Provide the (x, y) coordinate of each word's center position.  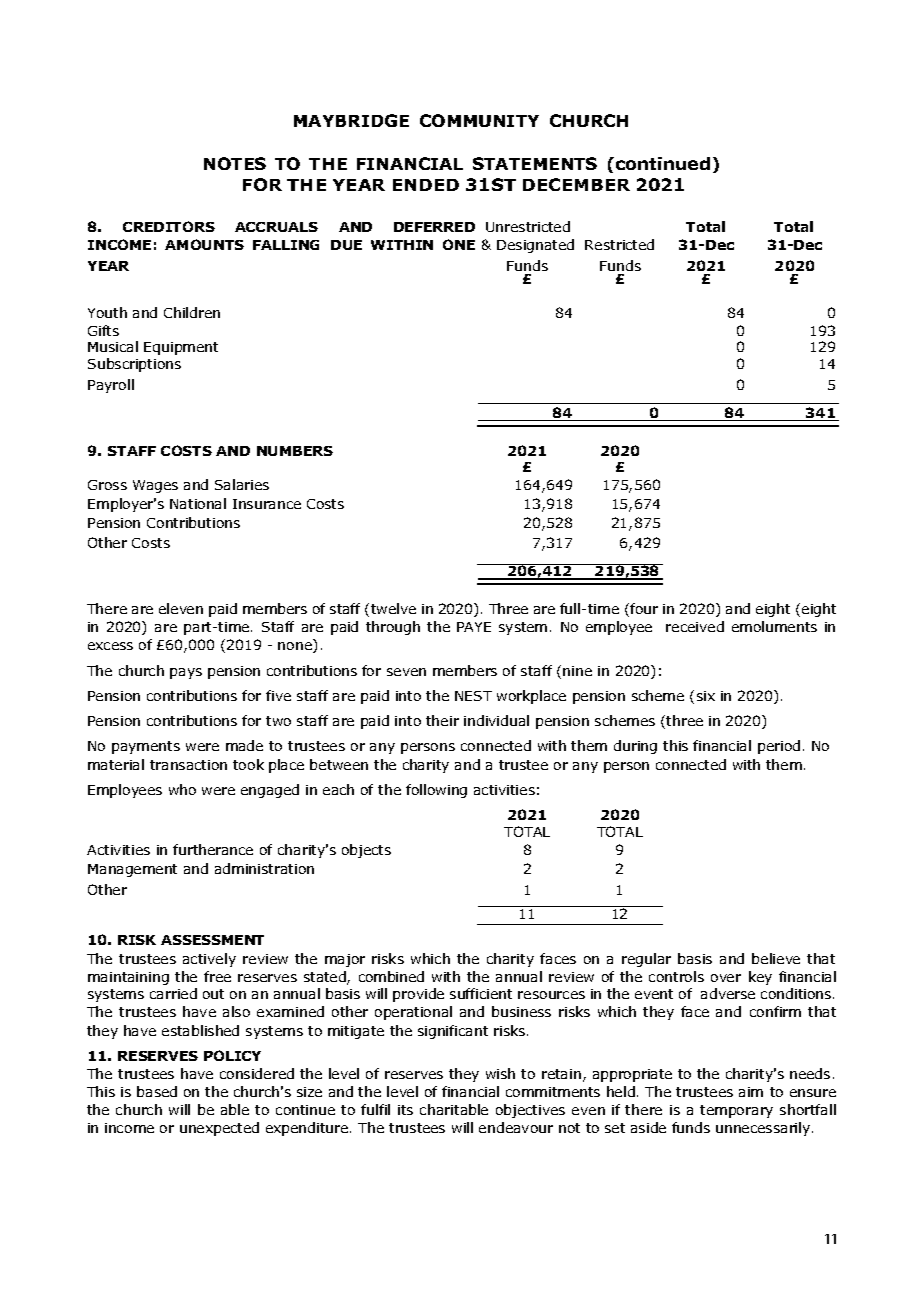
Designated (535, 246)
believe (776, 958)
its (405, 1110)
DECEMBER (576, 184)
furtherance (213, 849)
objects (366, 851)
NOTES (235, 163)
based (157, 1091)
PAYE (474, 627)
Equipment (181, 348)
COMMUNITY (479, 120)
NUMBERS (295, 451)
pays (186, 673)
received (695, 626)
